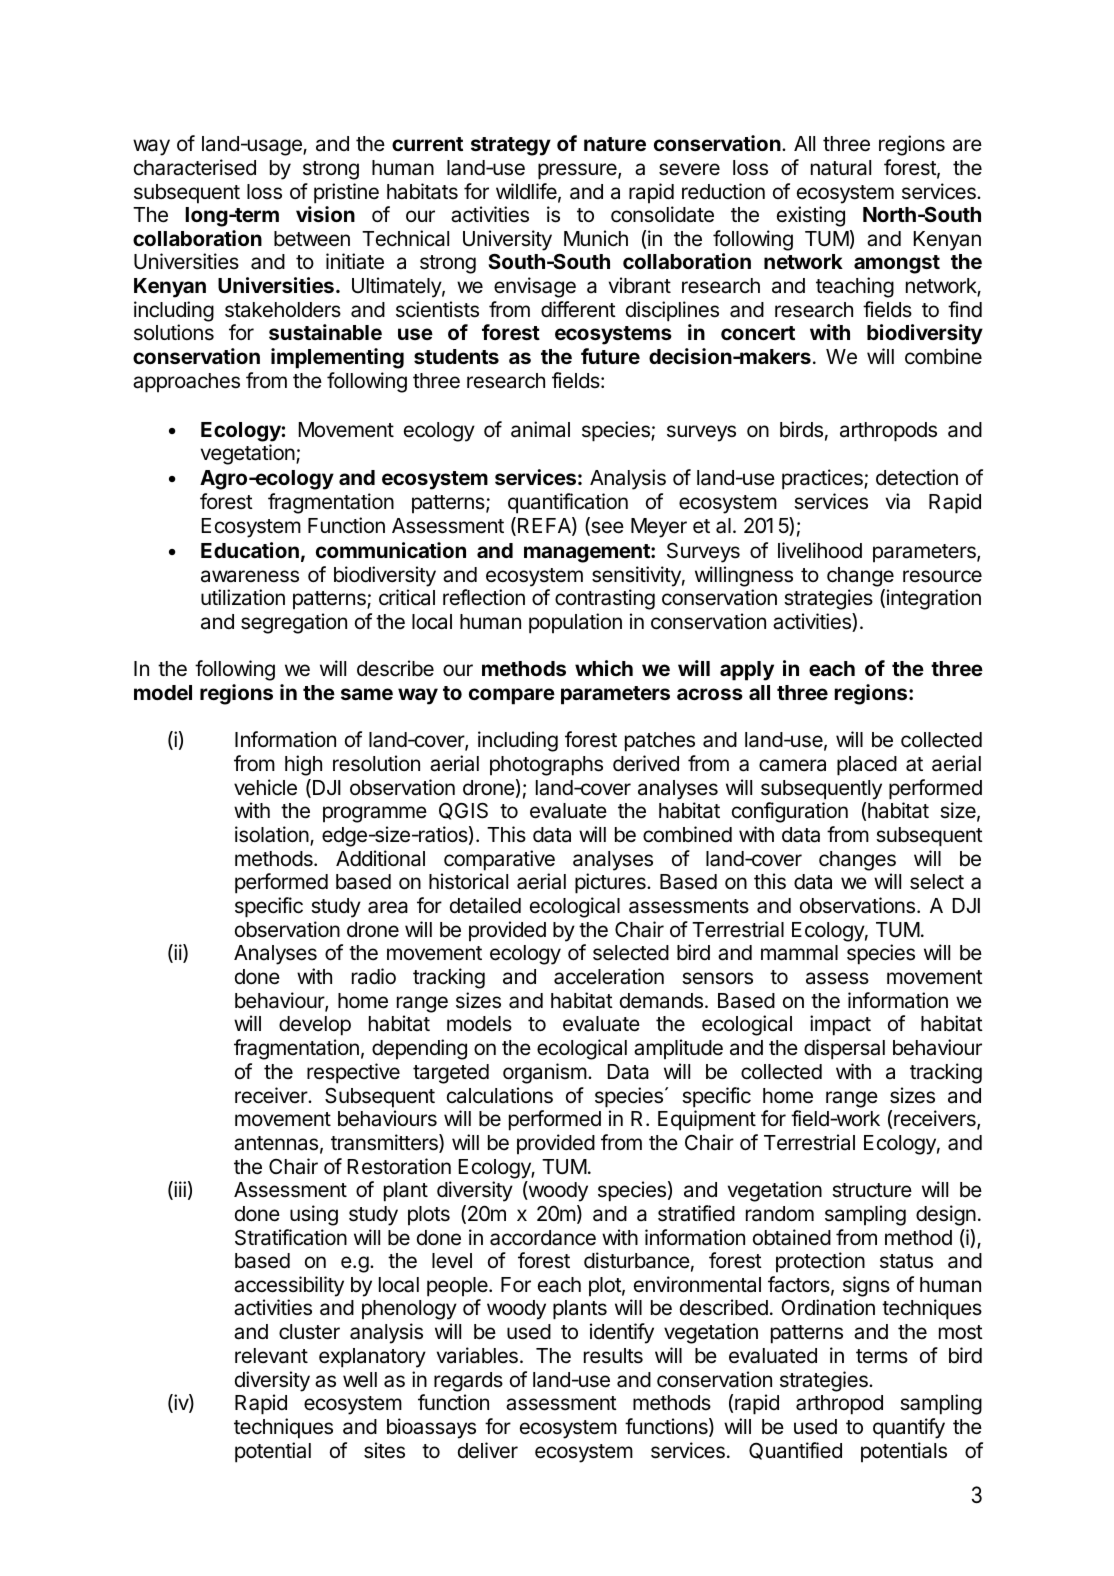  Describe the element at coordinates (546, 766) in the document. I see `photographs` at that location.
